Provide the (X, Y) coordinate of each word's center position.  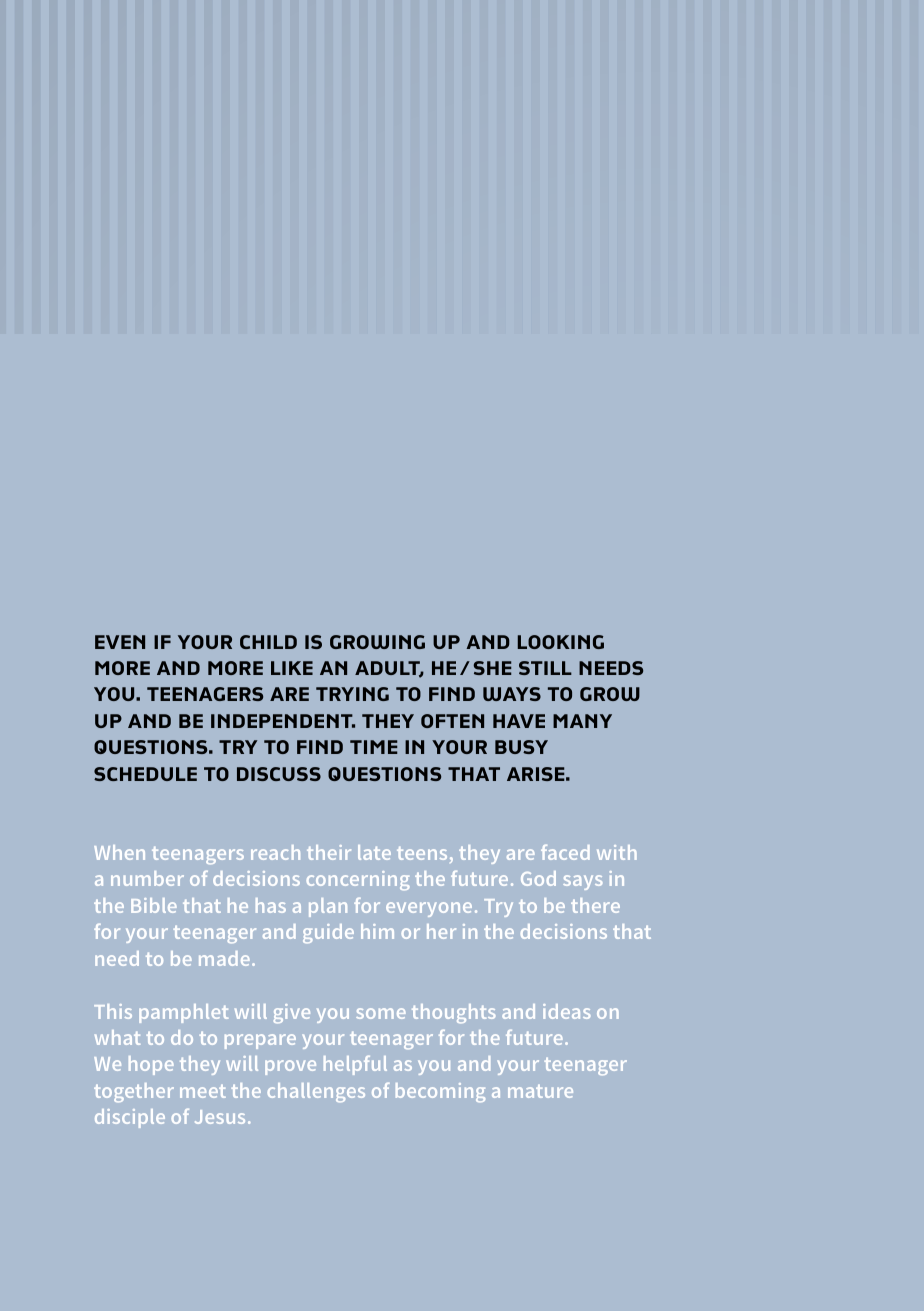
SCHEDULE (145, 774)
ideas (566, 1011)
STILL (545, 668)
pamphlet (183, 1013)
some (381, 1013)
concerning (358, 880)
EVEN (120, 642)
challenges (316, 1092)
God (538, 878)
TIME (374, 747)
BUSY (521, 747)
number (147, 878)
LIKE (292, 668)
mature (540, 1091)
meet (203, 1091)
